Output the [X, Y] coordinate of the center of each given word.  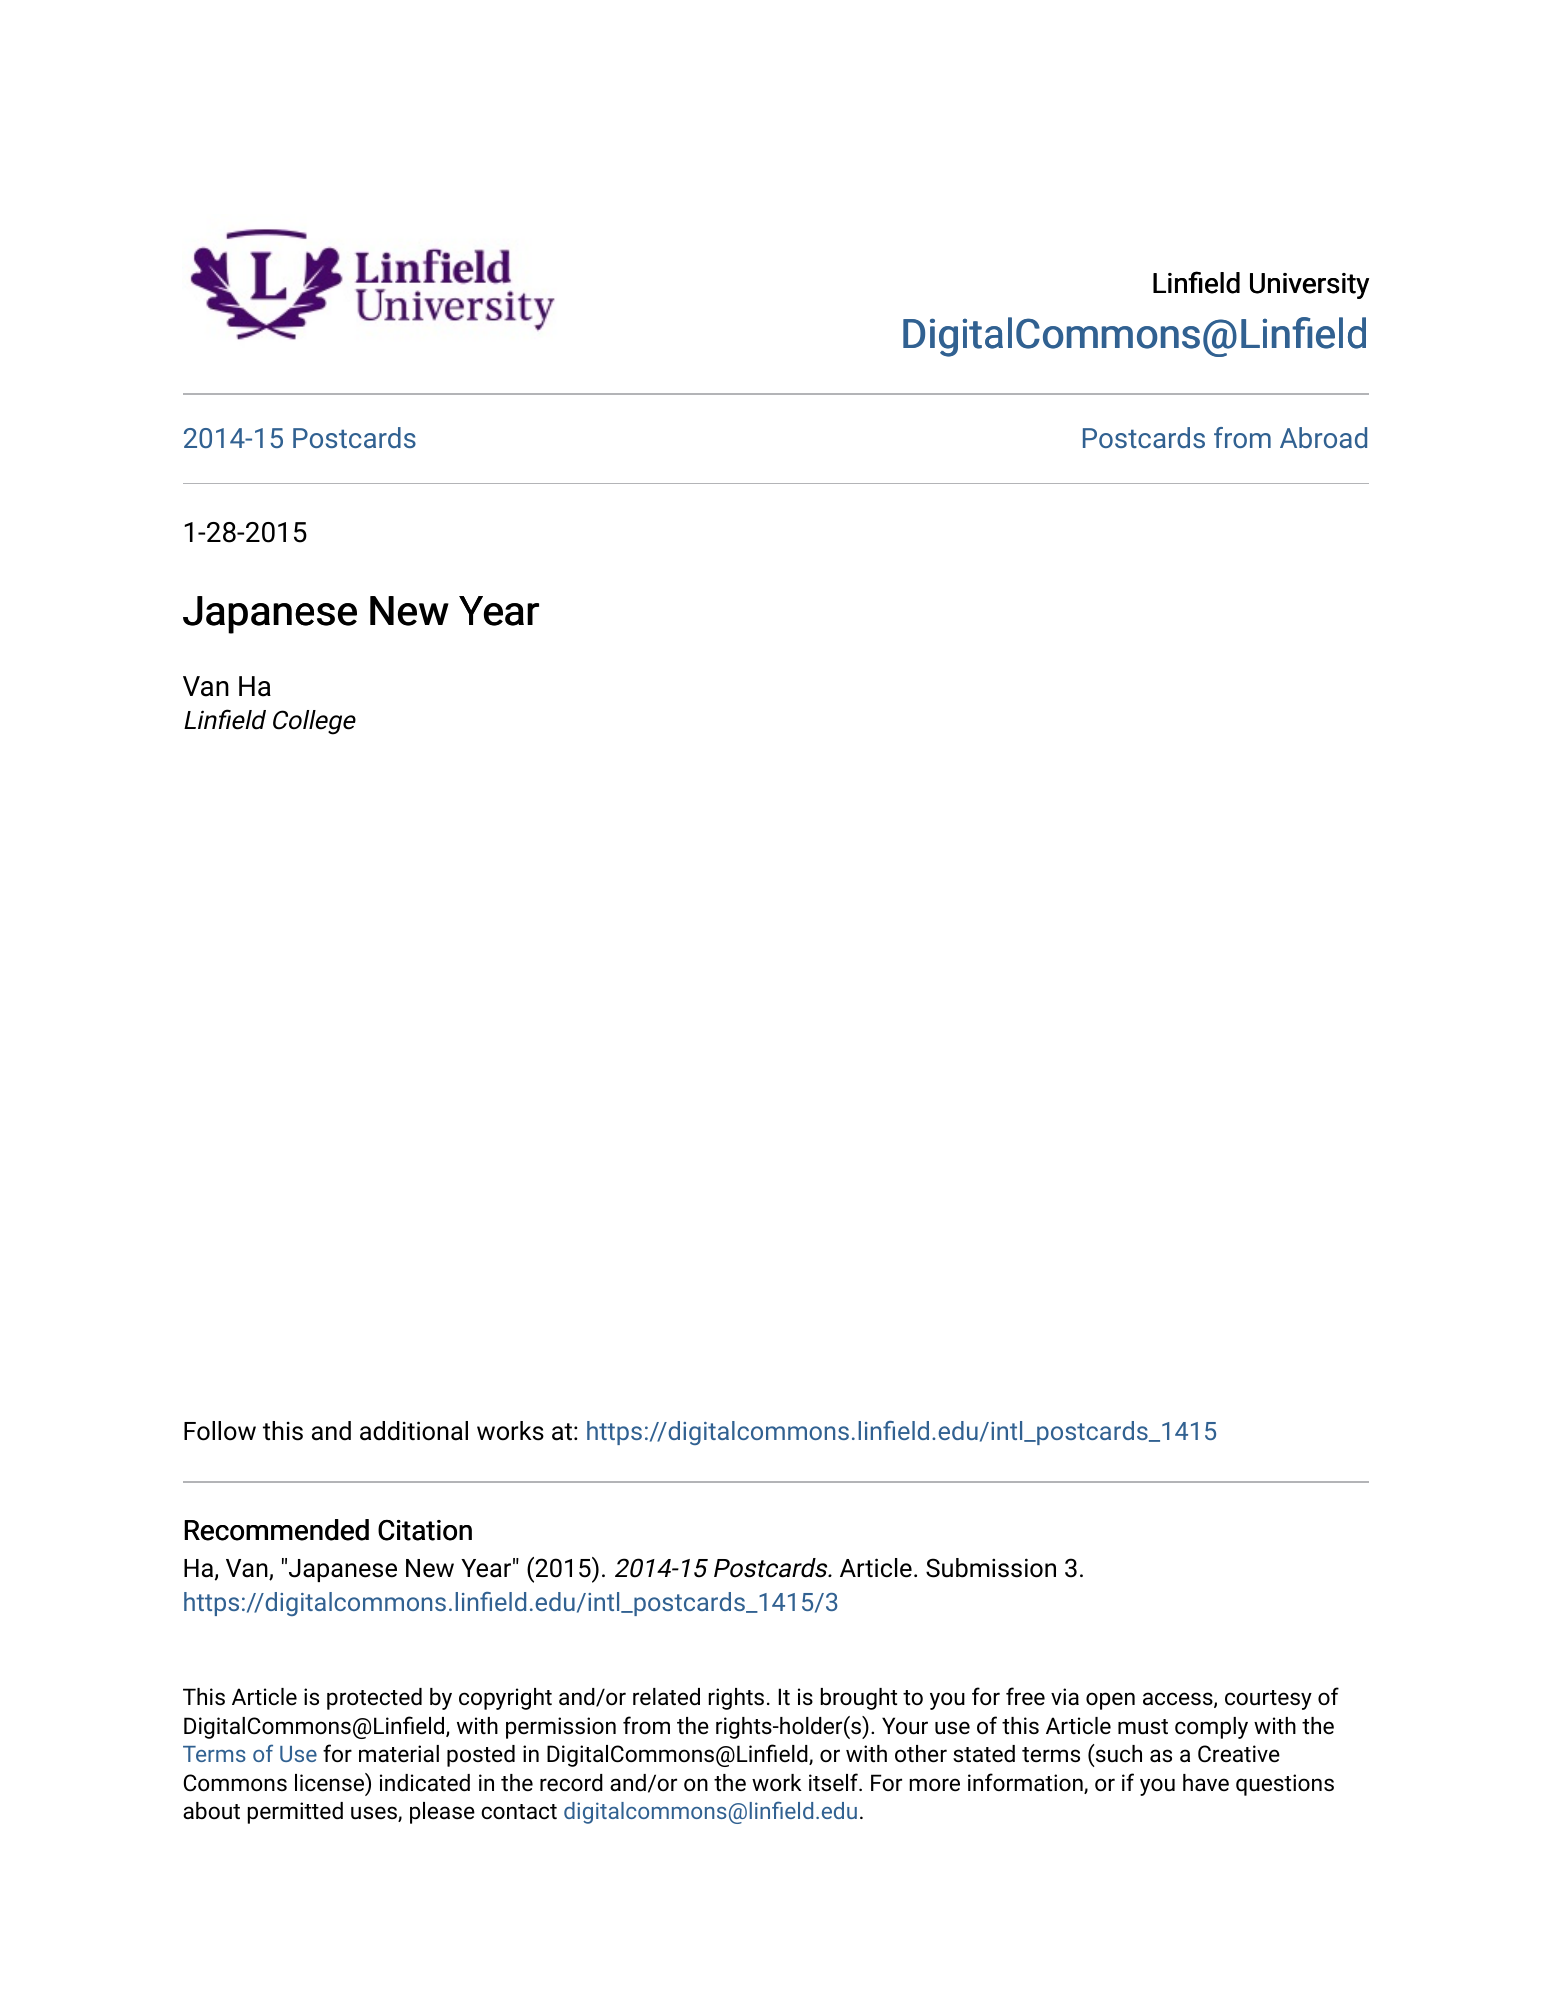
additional [414, 1431]
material [399, 1753]
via [1065, 1696]
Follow [220, 1431]
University [1309, 286]
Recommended [276, 1530]
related [666, 1697]
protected [374, 1699]
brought [859, 1699]
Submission [991, 1568]
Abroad [1323, 437]
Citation [425, 1530]
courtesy [1268, 1700]
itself [834, 1782]
